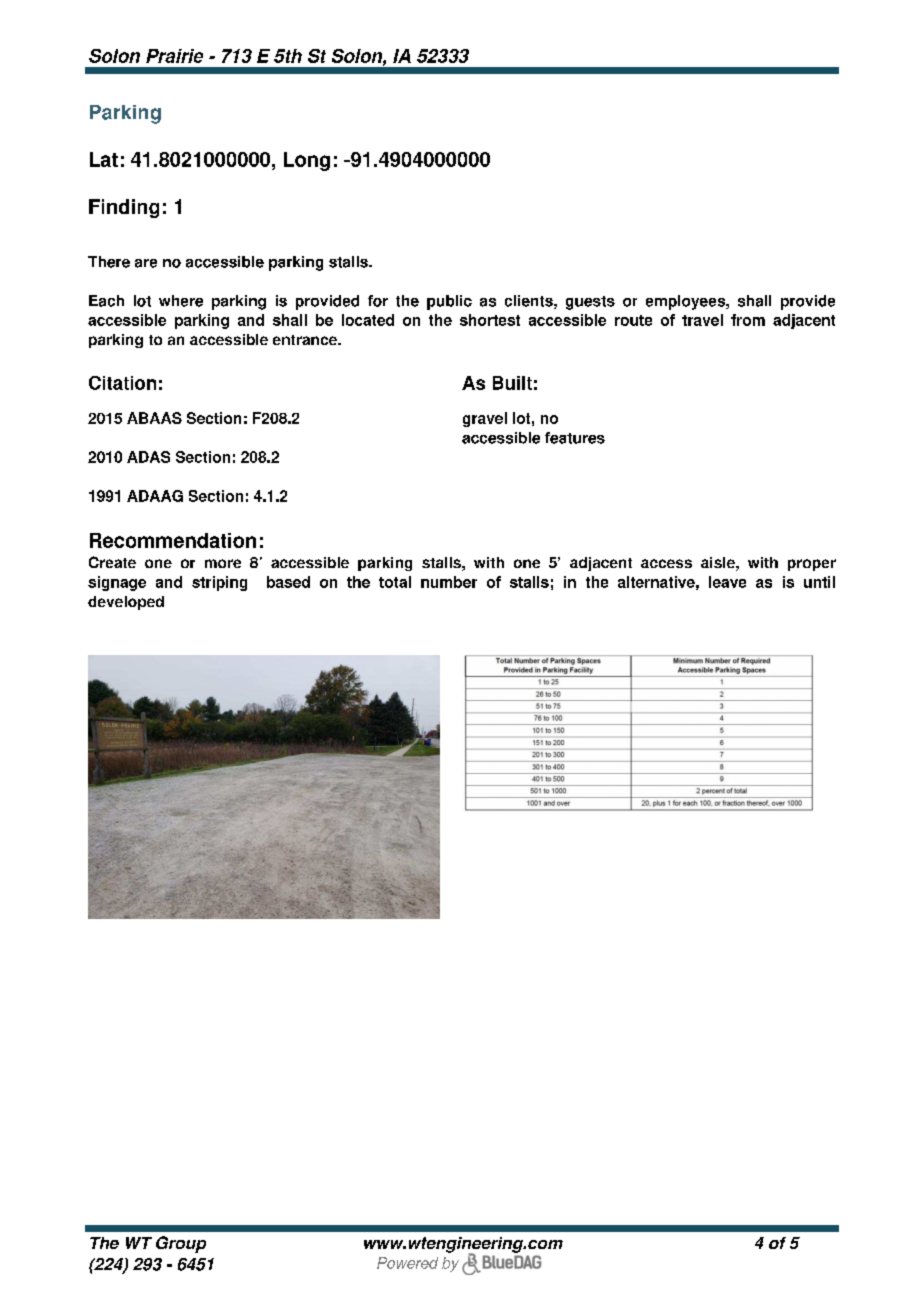  What do you see at coordinates (307, 161) in the page?
I see `Long` at bounding box center [307, 161].
